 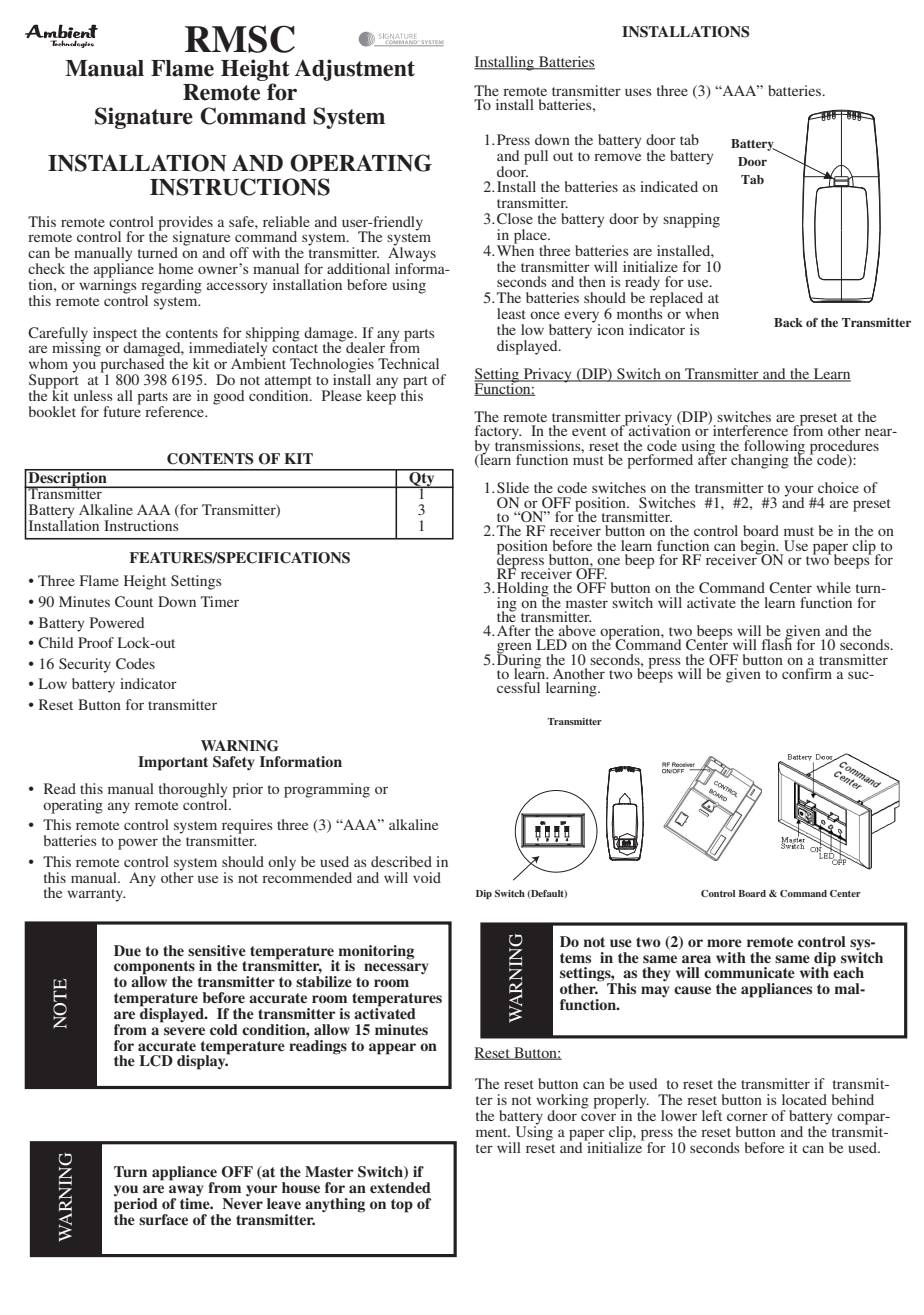 What do you see at coordinates (136, 1205) in the screenshot?
I see `period` at bounding box center [136, 1205].
